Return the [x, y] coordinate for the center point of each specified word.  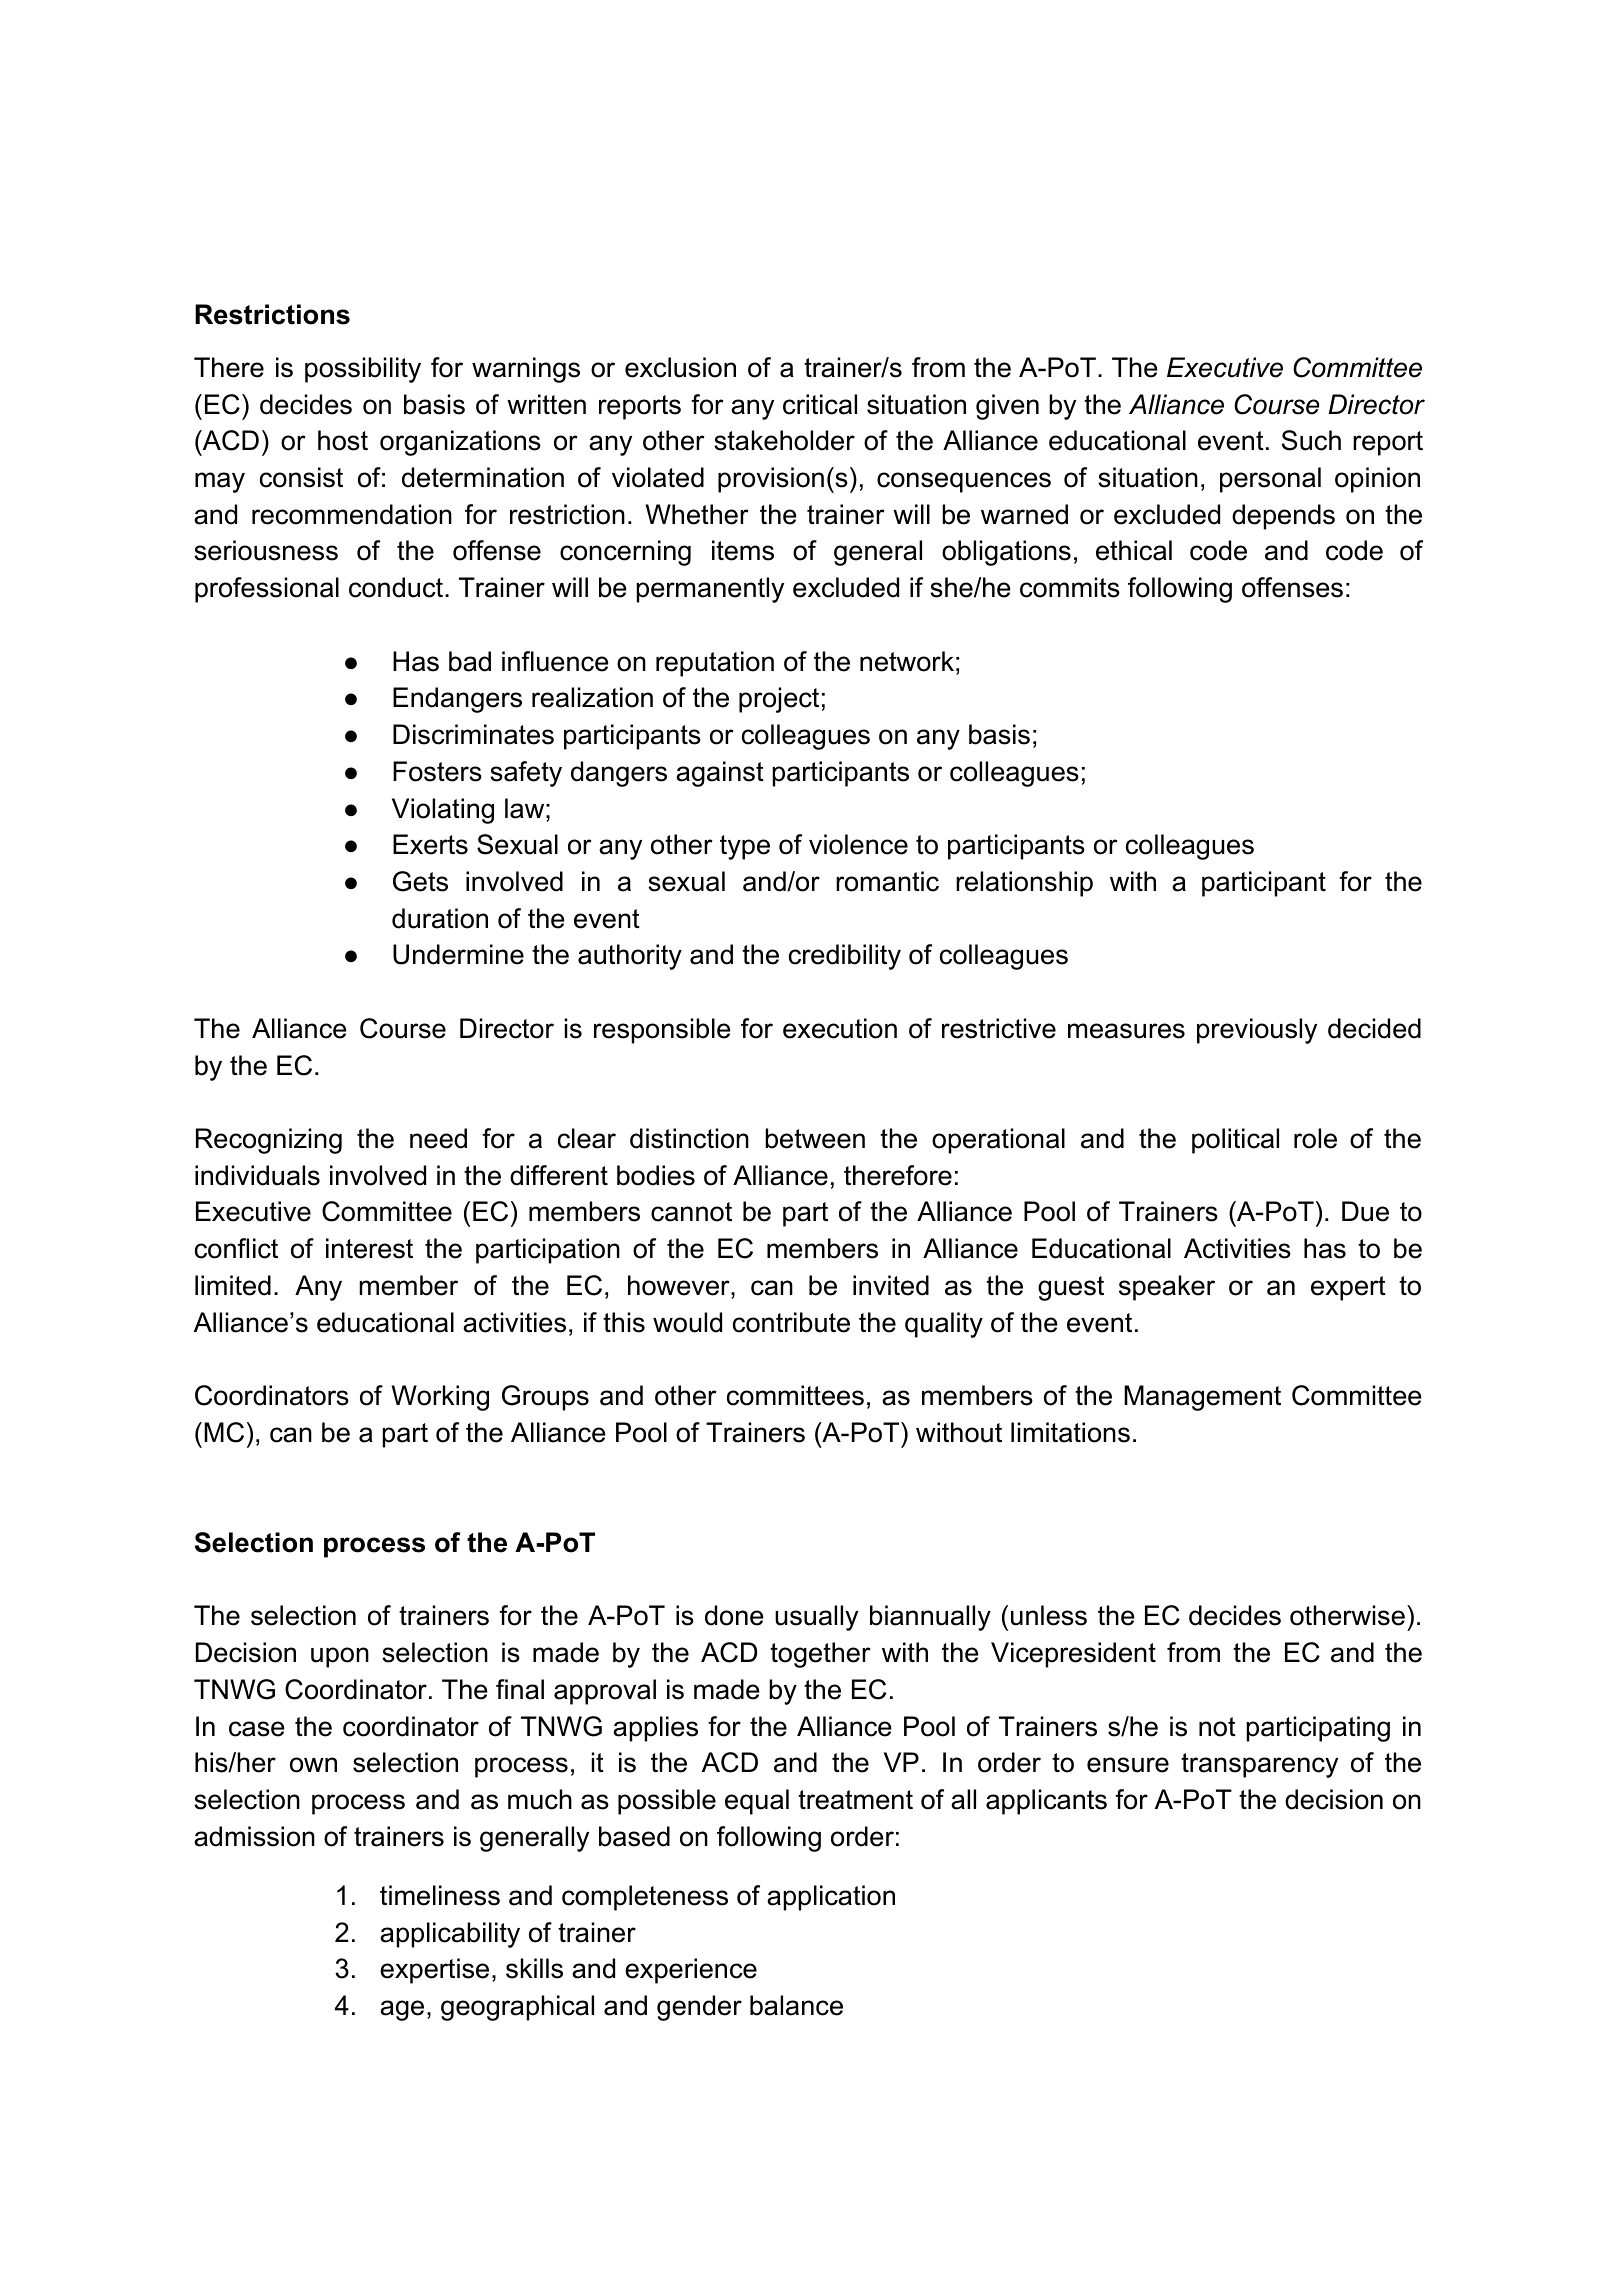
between [815, 1138]
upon [340, 1657]
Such [1311, 440]
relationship [1024, 884]
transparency [1259, 1765]
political [1235, 1141]
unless [1049, 1615]
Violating [443, 811]
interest [369, 1248]
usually [816, 1618]
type [745, 847]
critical [820, 404]
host [343, 440]
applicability [450, 1935]
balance [796, 2005]
